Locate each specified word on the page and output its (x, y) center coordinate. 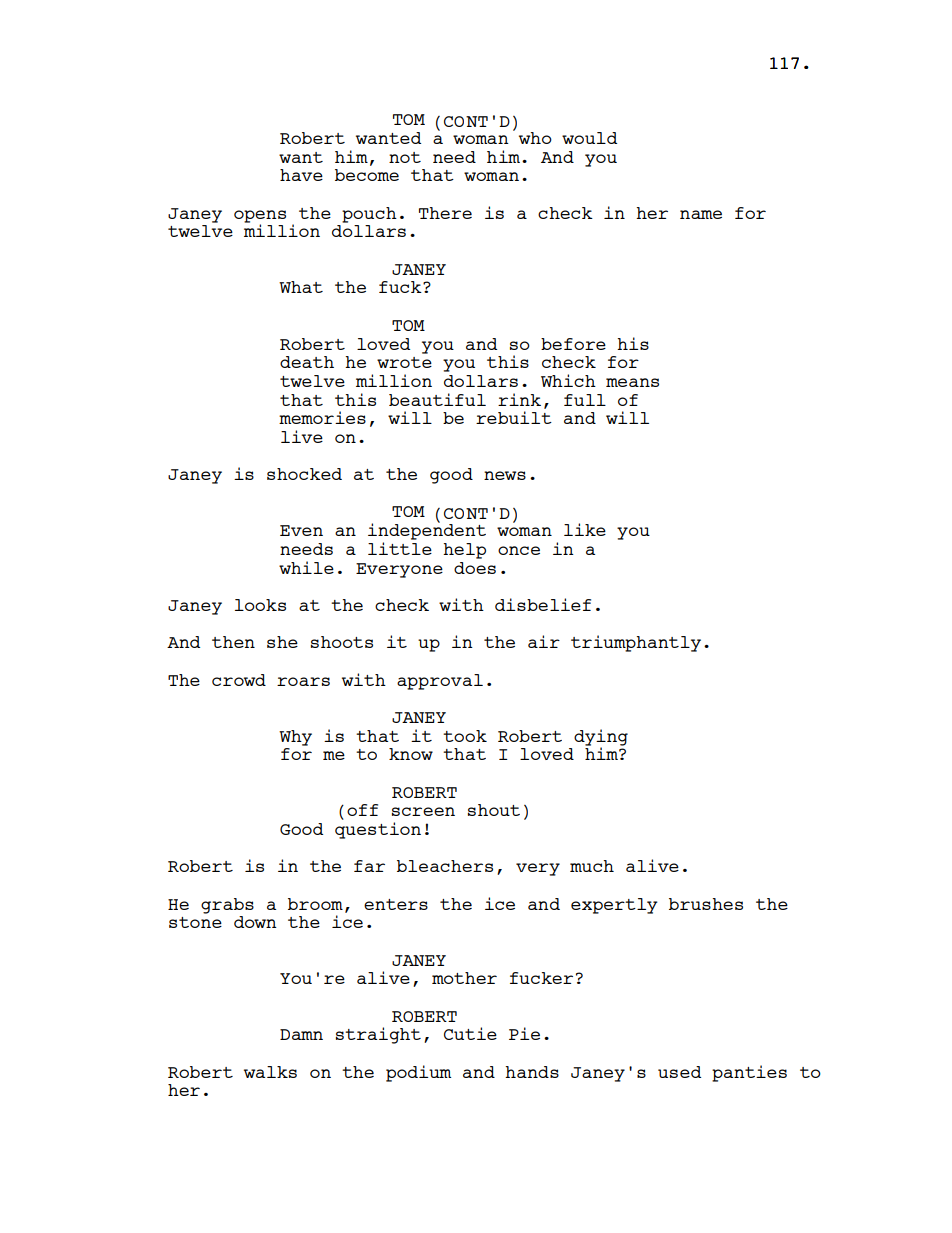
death (307, 362)
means (632, 382)
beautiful (437, 399)
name (701, 214)
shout (494, 810)
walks (270, 1072)
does (475, 568)
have (301, 175)
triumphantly (636, 643)
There (445, 213)
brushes (706, 904)
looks (260, 605)
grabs (227, 906)
